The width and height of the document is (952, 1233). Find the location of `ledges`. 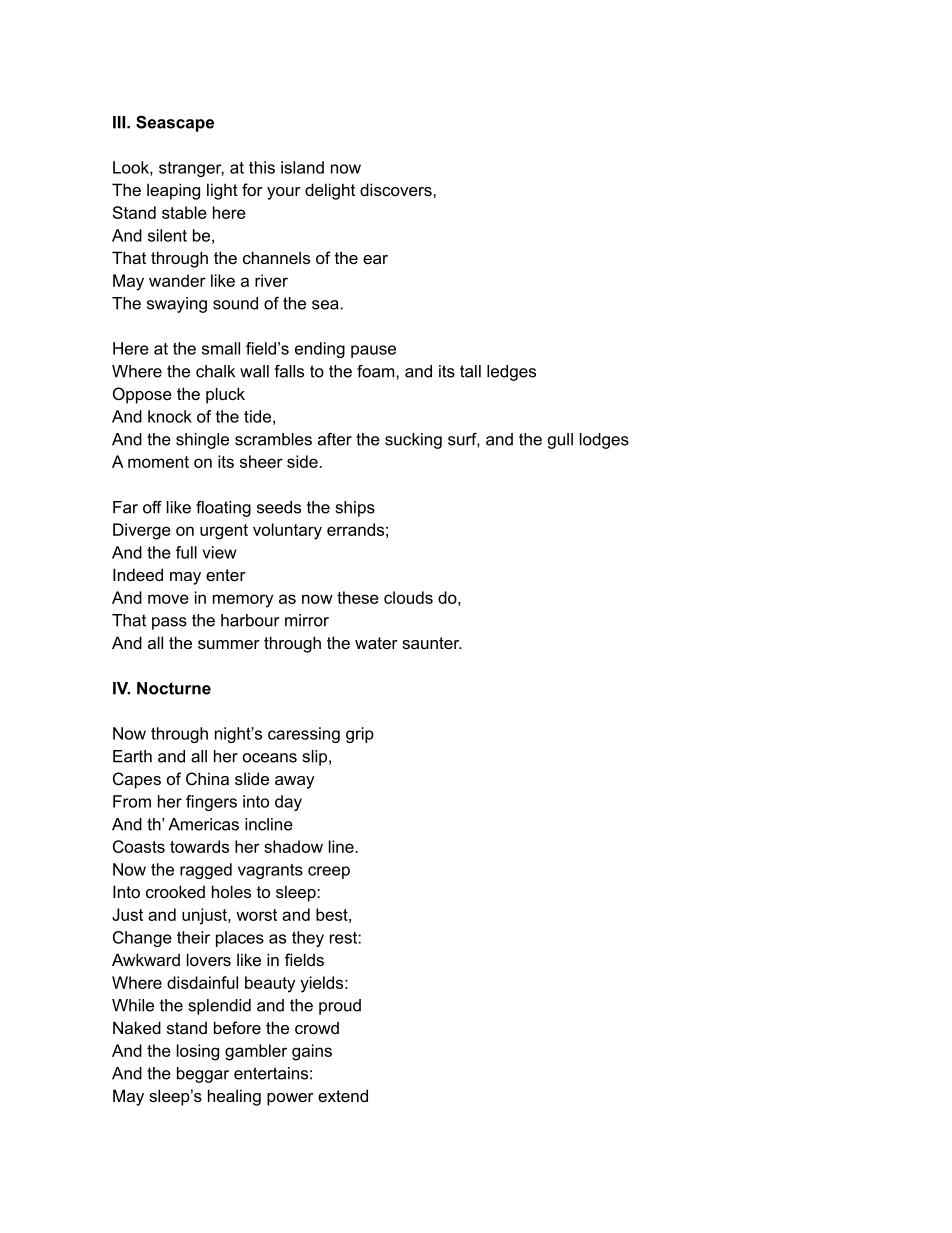

ledges is located at coordinates (511, 373).
